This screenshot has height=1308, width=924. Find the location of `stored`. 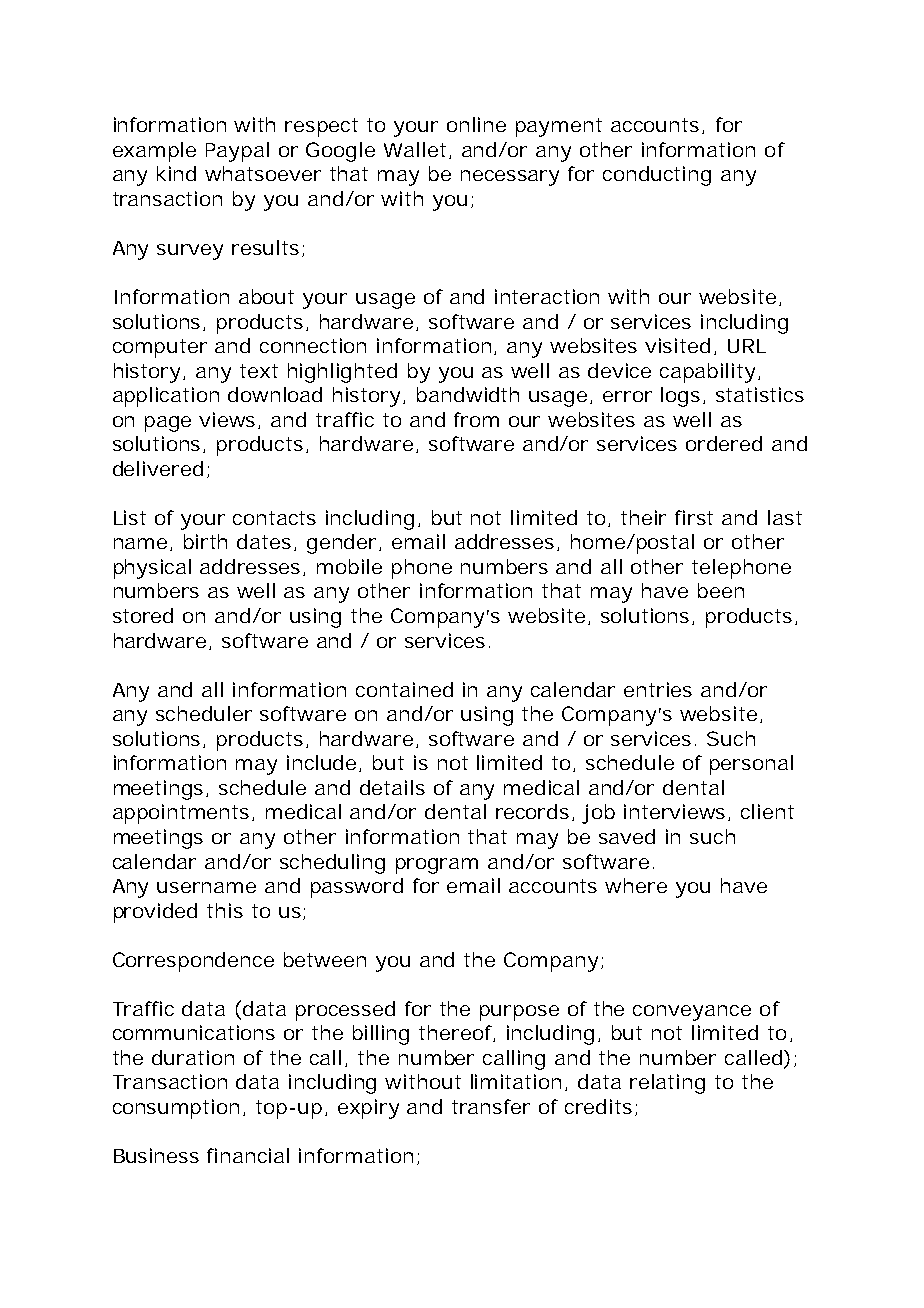

stored is located at coordinates (143, 615).
